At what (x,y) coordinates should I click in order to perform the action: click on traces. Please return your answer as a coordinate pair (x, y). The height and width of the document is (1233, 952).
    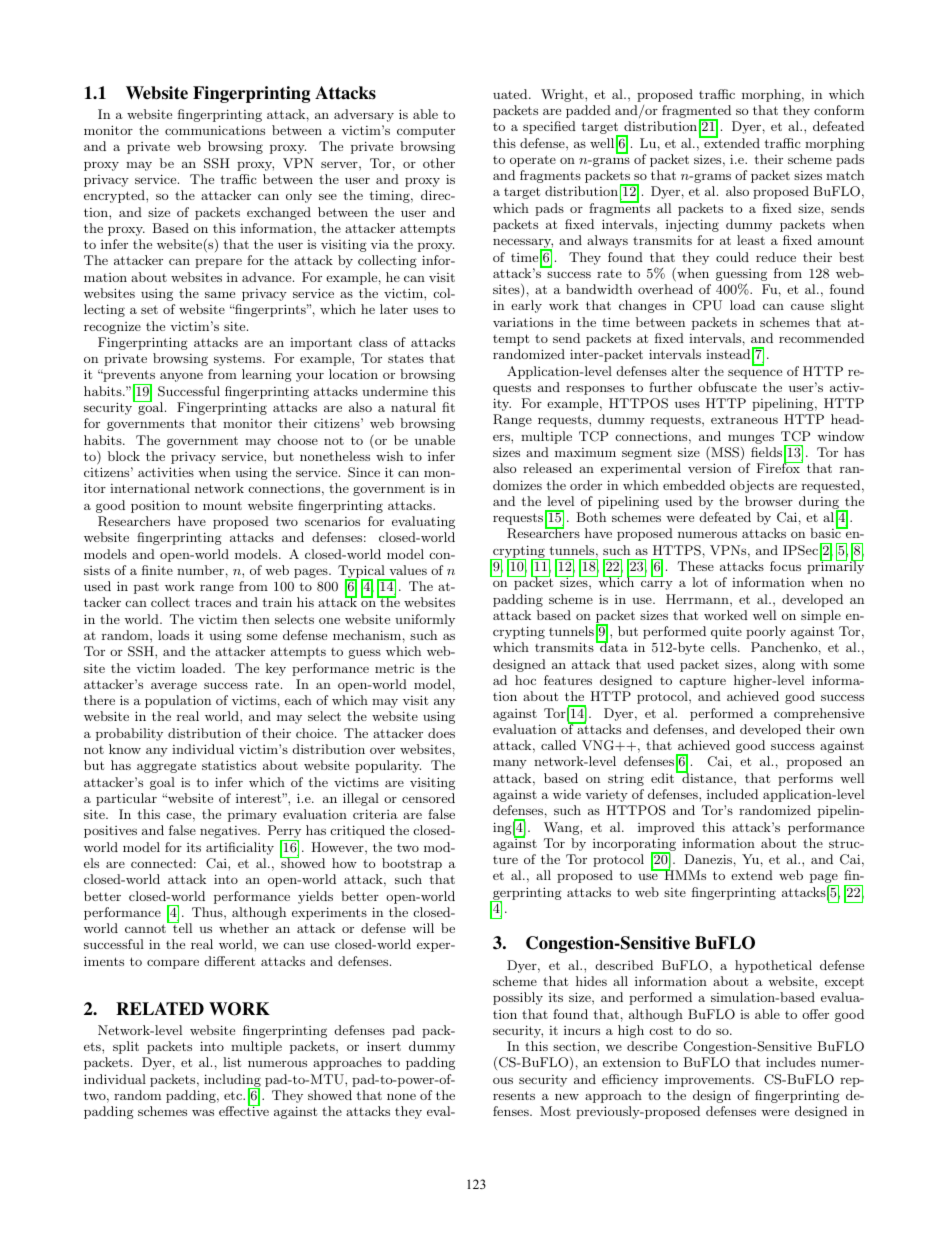
    Looking at the image, I should click on (213, 602).
